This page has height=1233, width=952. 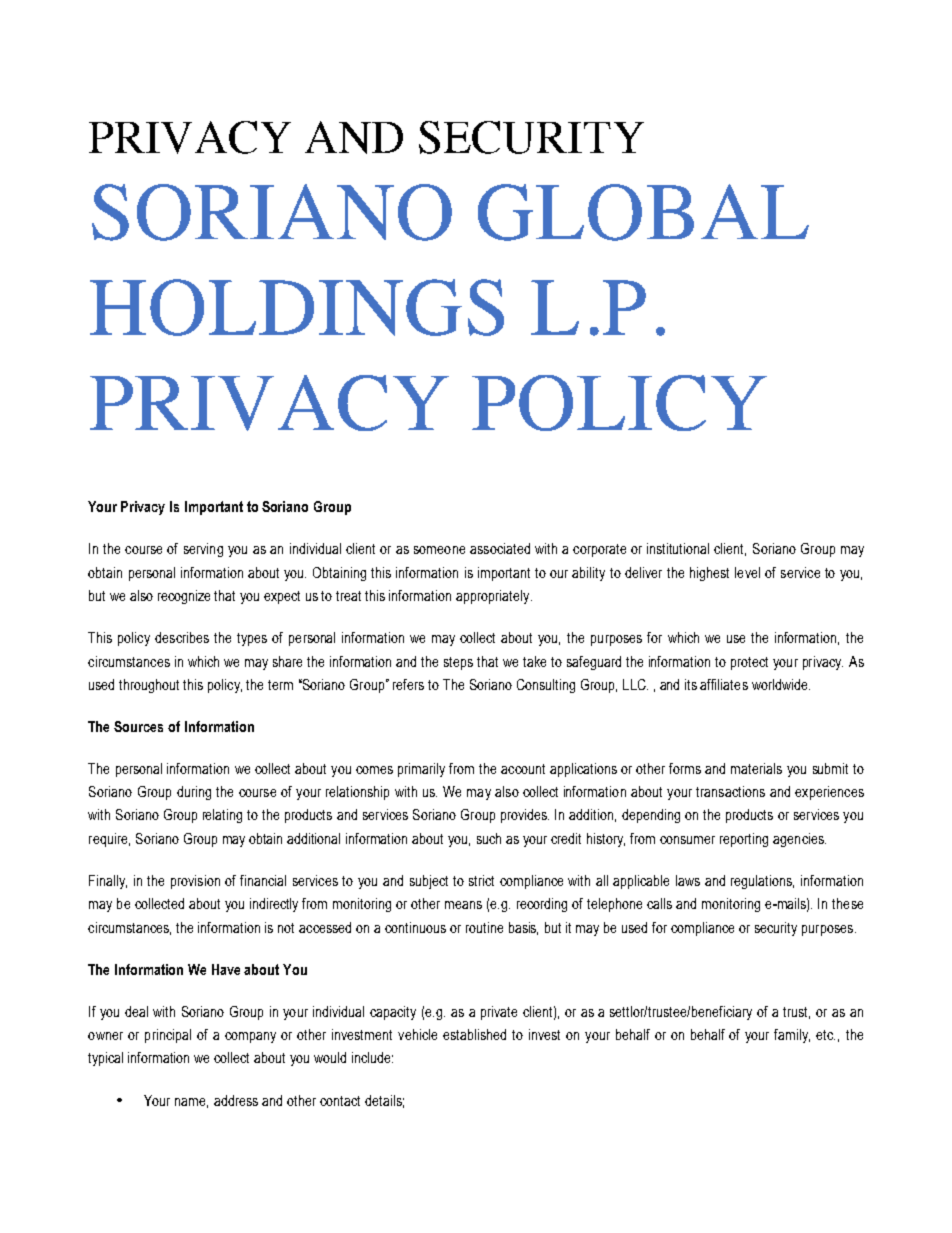 I want to click on means, so click(x=463, y=905).
